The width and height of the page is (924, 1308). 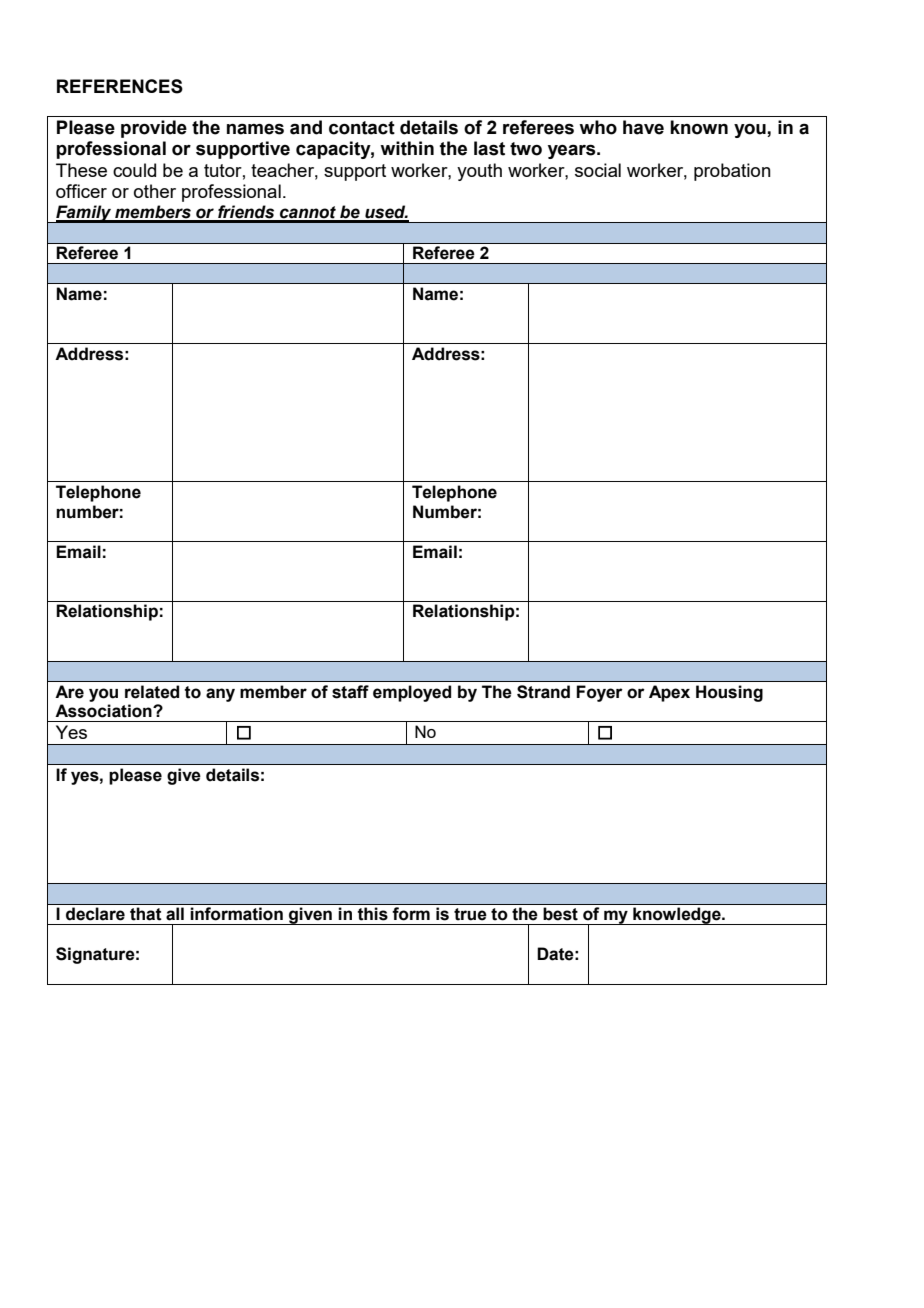 What do you see at coordinates (220, 695) in the page?
I see `any` at bounding box center [220, 695].
